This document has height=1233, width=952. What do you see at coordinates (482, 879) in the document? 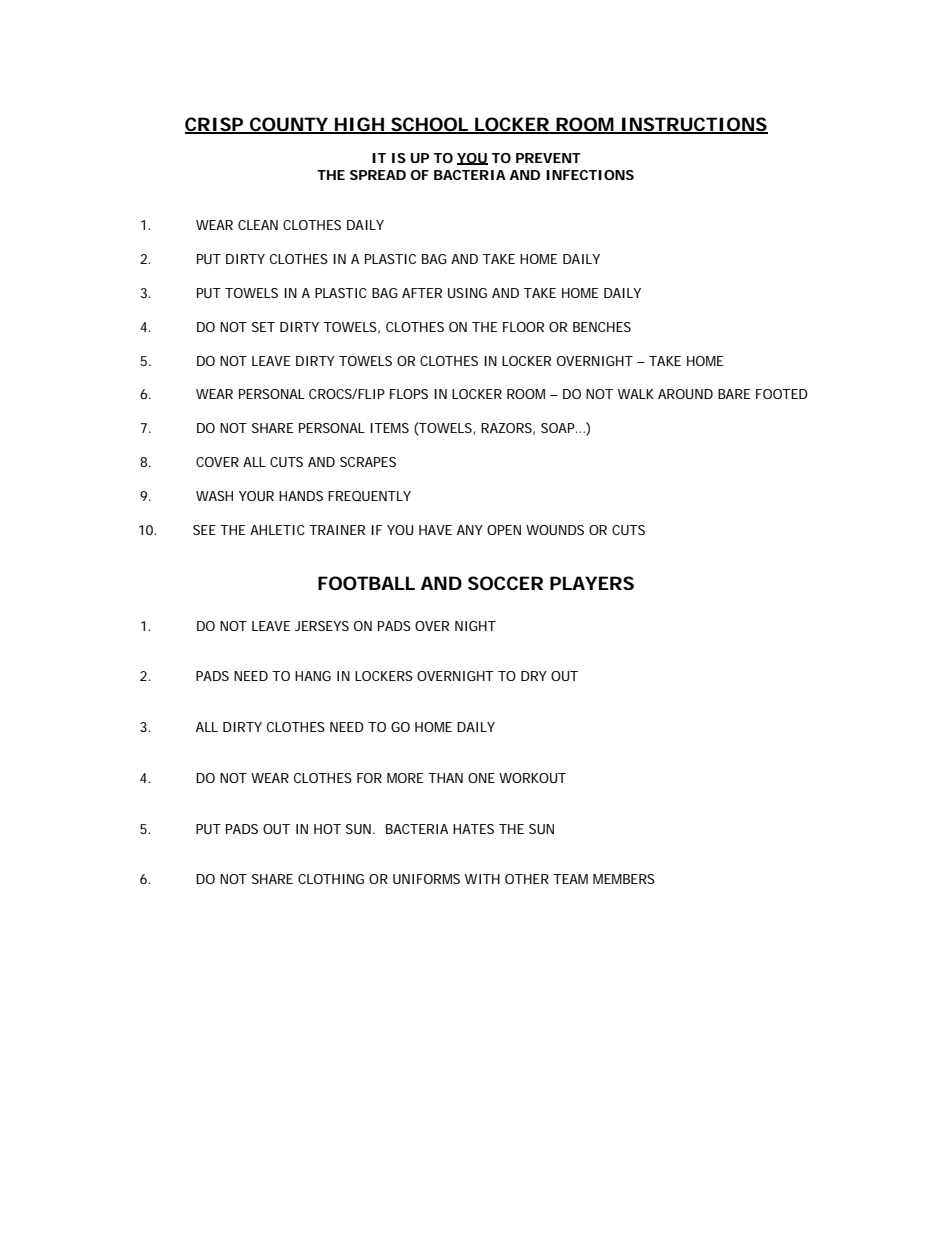
I see `WITH` at bounding box center [482, 879].
